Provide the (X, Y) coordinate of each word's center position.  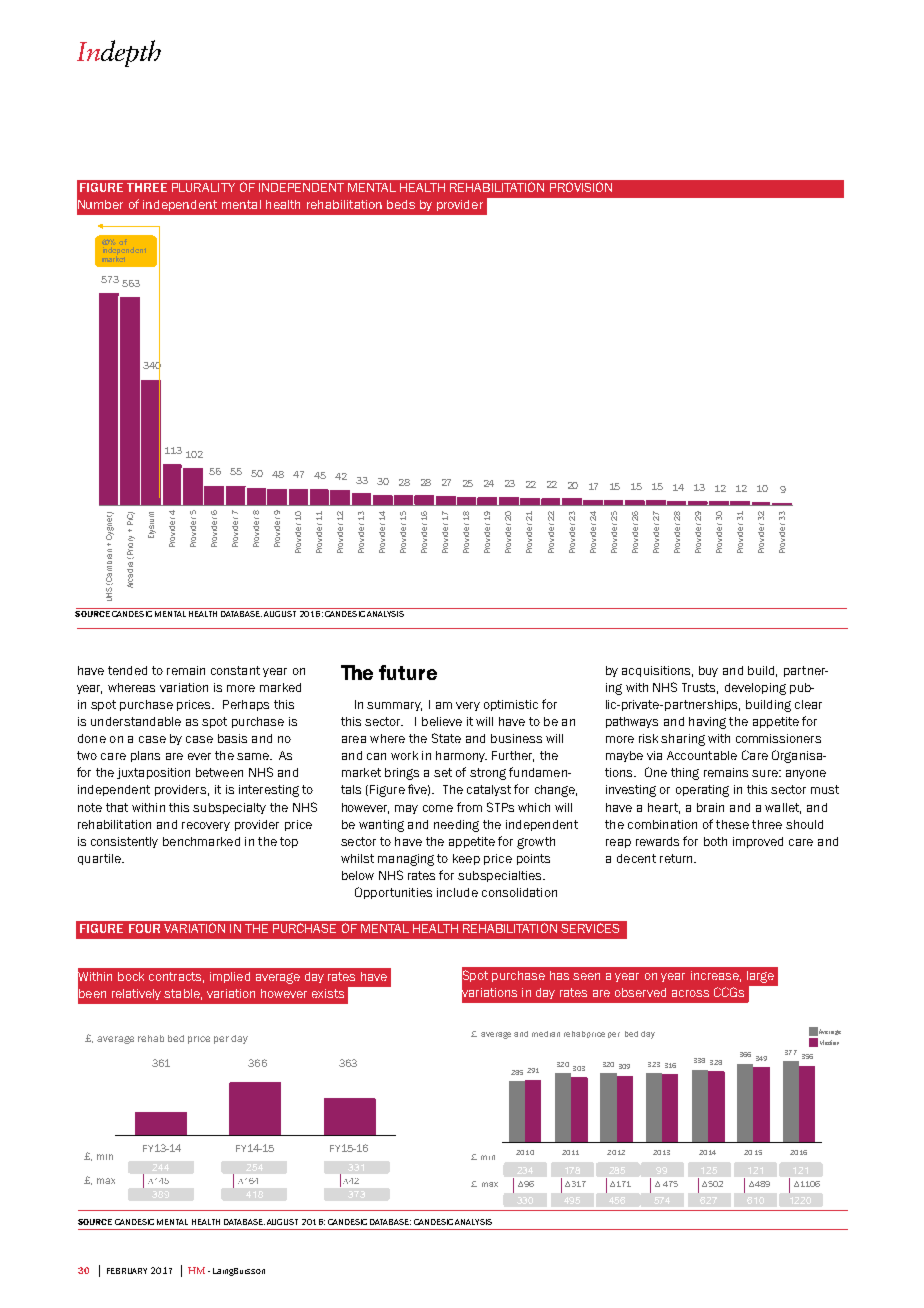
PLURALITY (203, 187)
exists (328, 993)
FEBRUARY (127, 1271)
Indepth (119, 53)
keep (466, 859)
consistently (124, 842)
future (408, 672)
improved (758, 842)
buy (708, 671)
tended (127, 670)
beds (401, 204)
